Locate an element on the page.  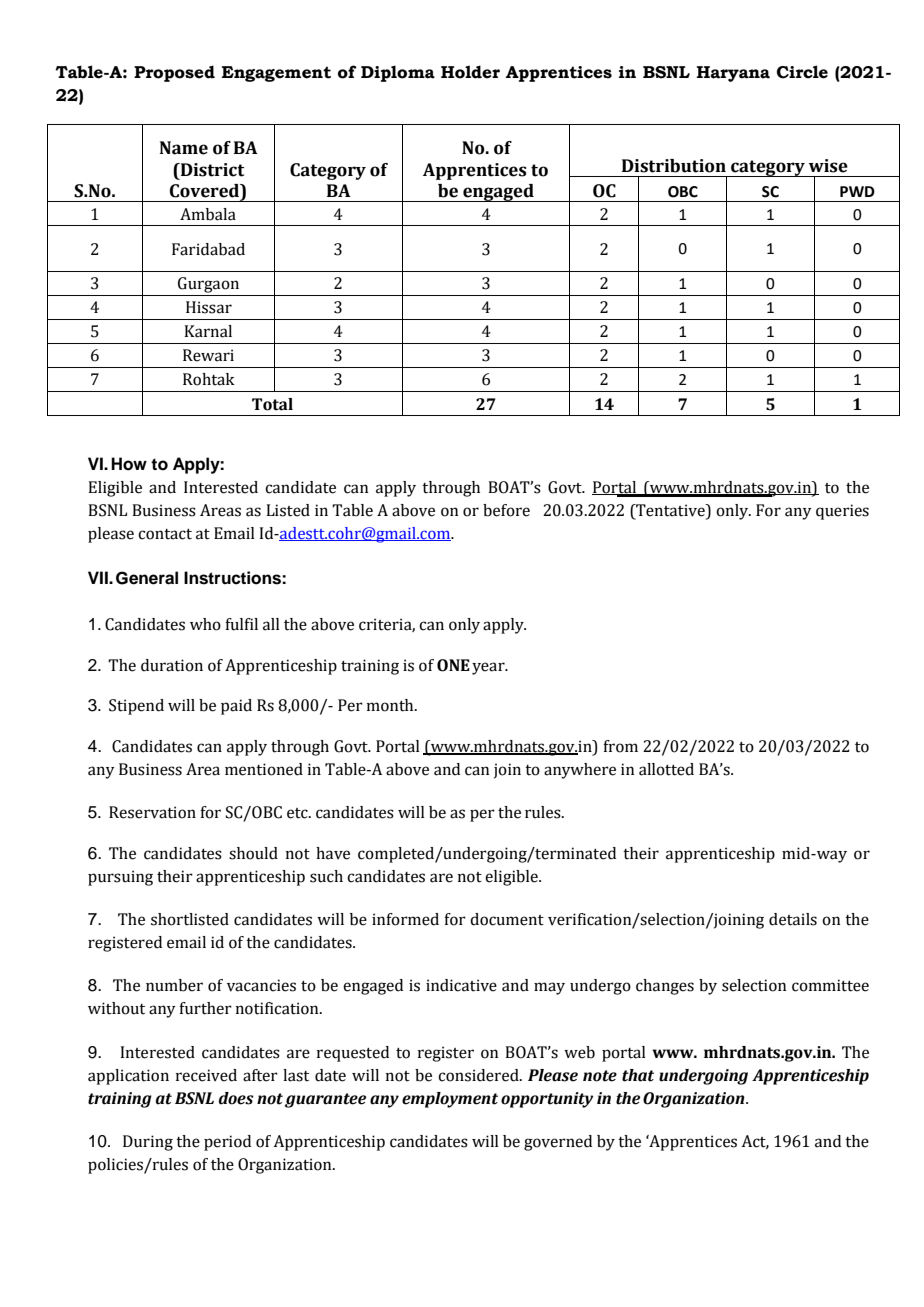
employment is located at coordinates (450, 1100).
